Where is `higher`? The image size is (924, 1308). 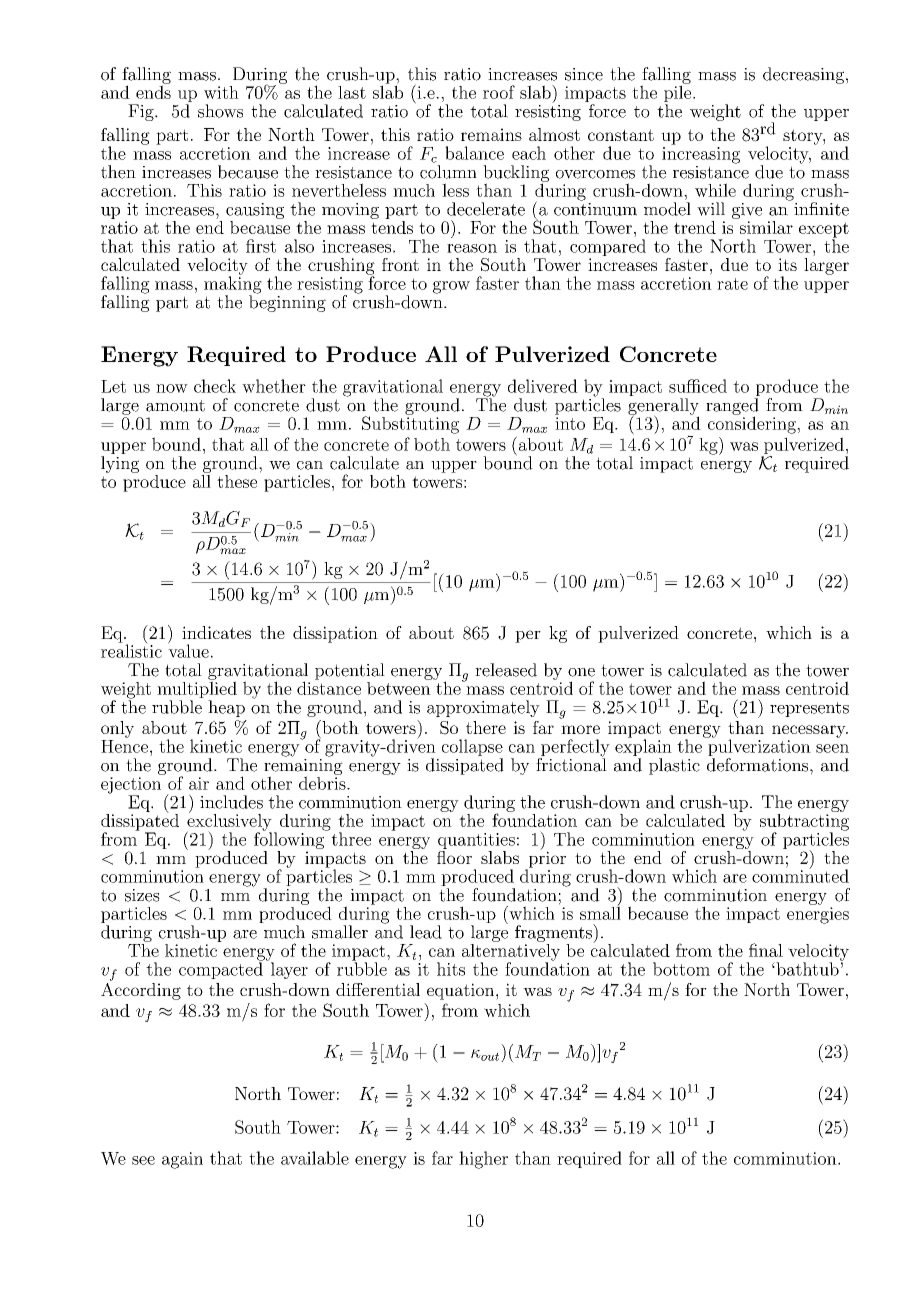 higher is located at coordinates (483, 1160).
